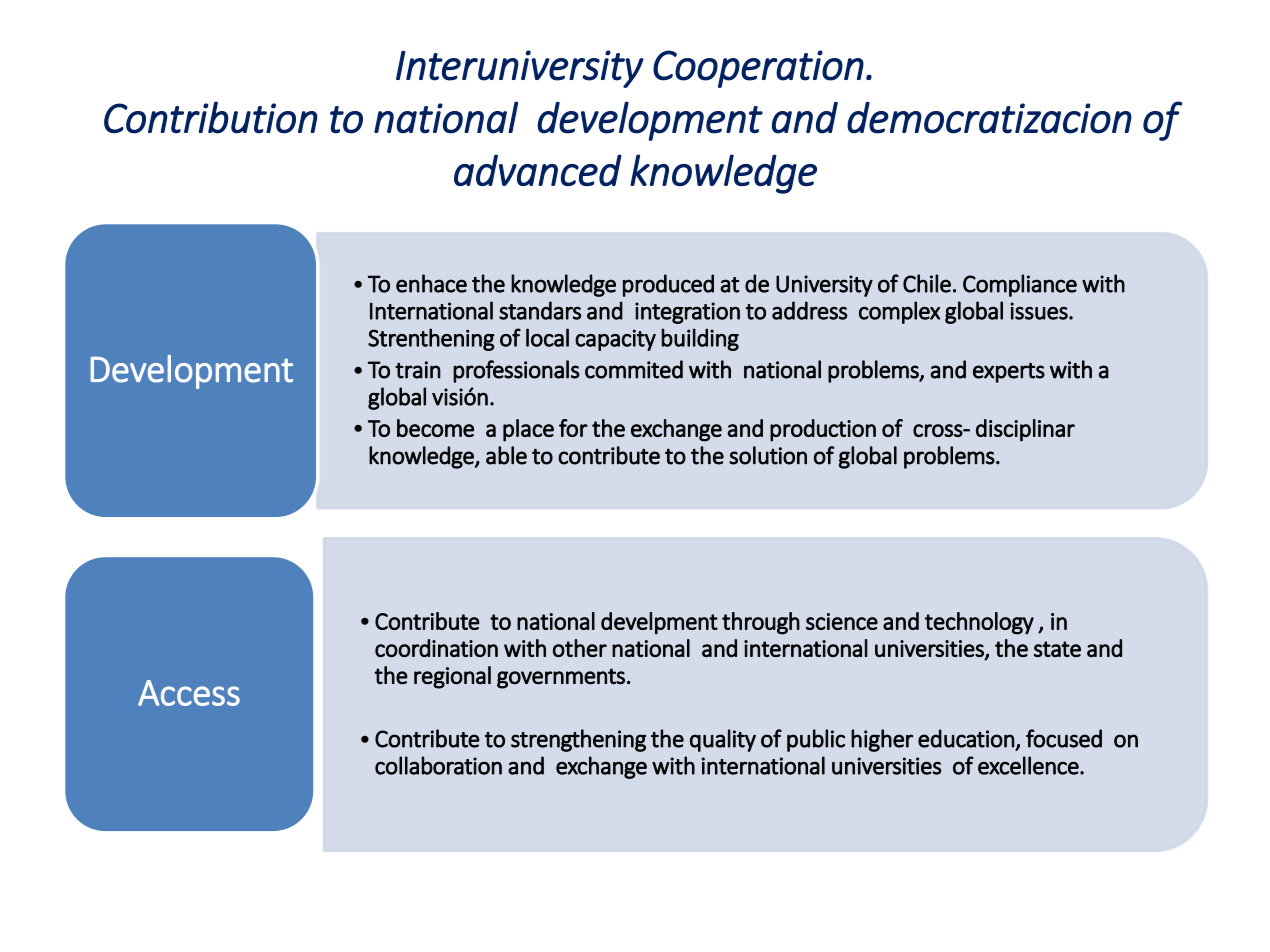 The height and width of the image is (952, 1270). Describe the element at coordinates (435, 428) in the image. I see `become` at that location.
